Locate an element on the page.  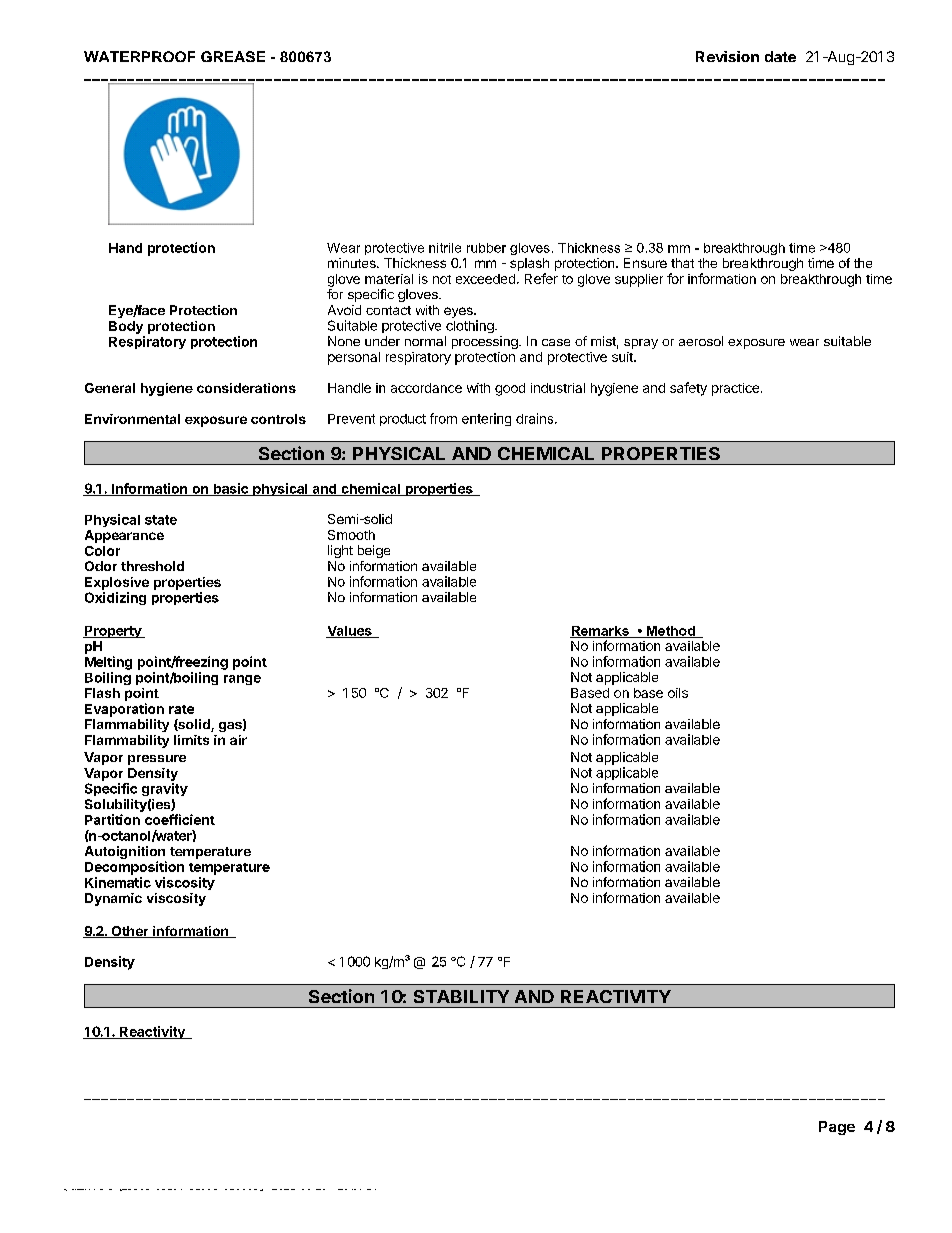
GREASE is located at coordinates (233, 56).
